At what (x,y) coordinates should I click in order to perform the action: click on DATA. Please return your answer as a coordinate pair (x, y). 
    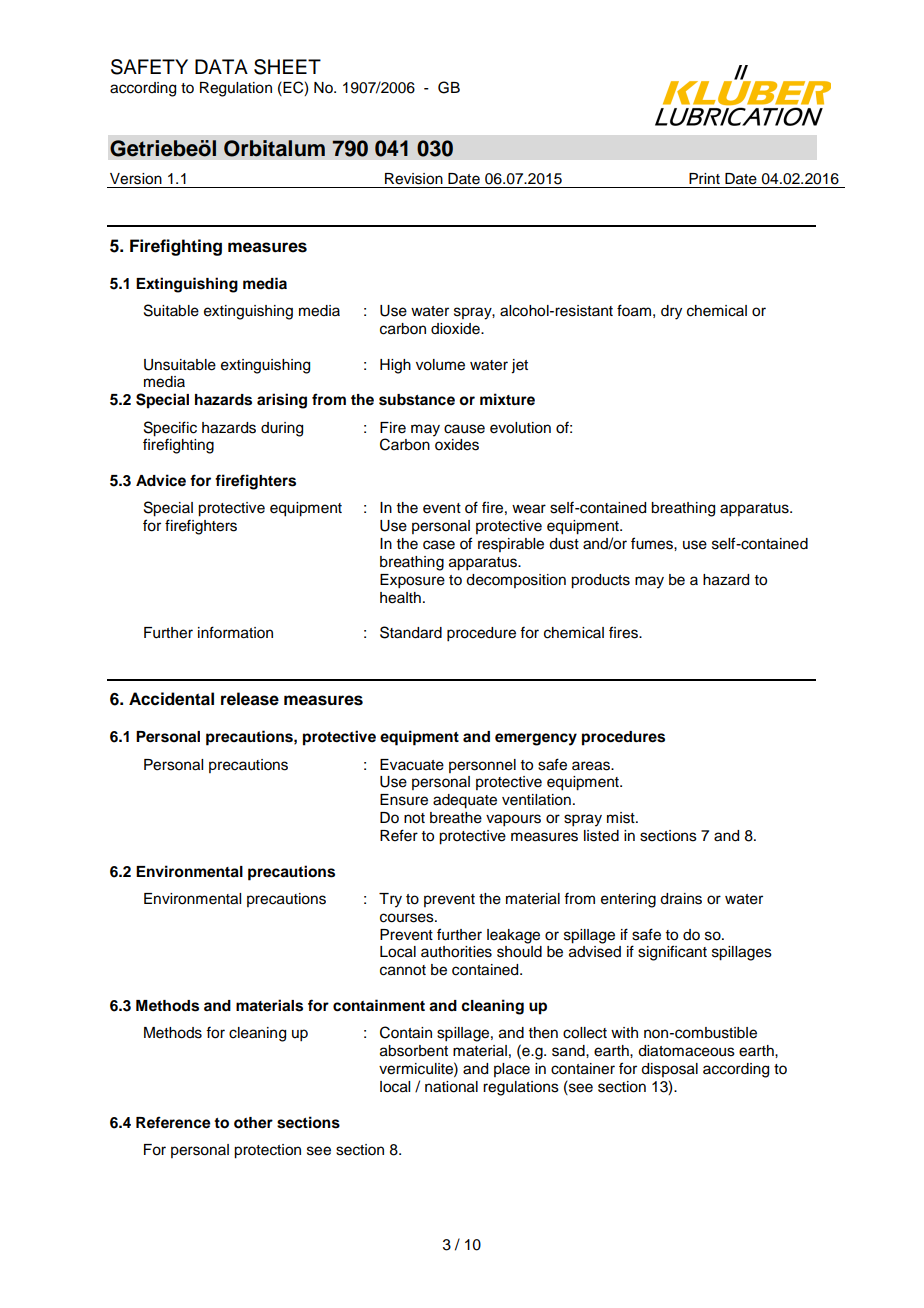
    Looking at the image, I should click on (221, 66).
